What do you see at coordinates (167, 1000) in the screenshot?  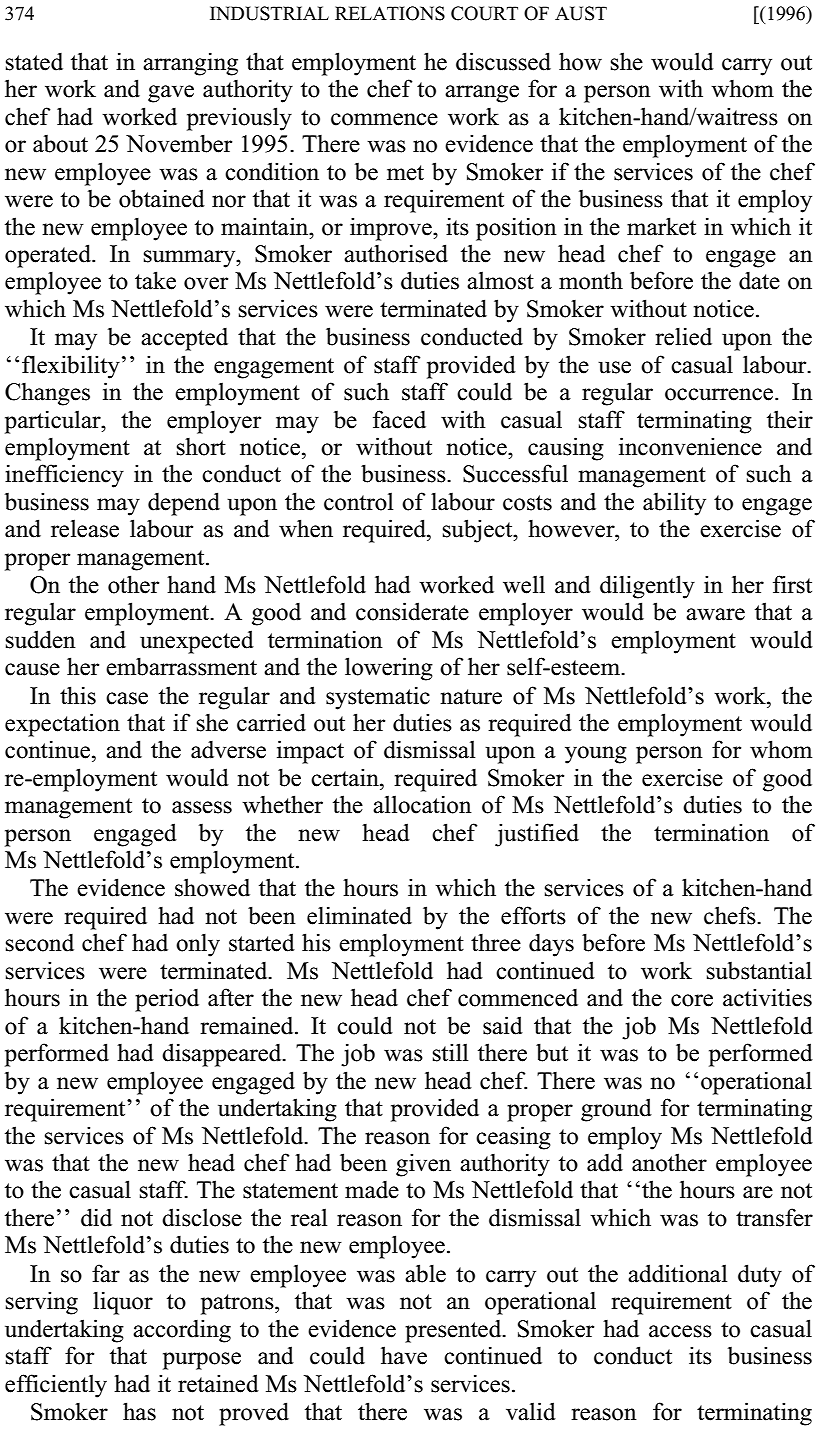 I see `period` at bounding box center [167, 1000].
